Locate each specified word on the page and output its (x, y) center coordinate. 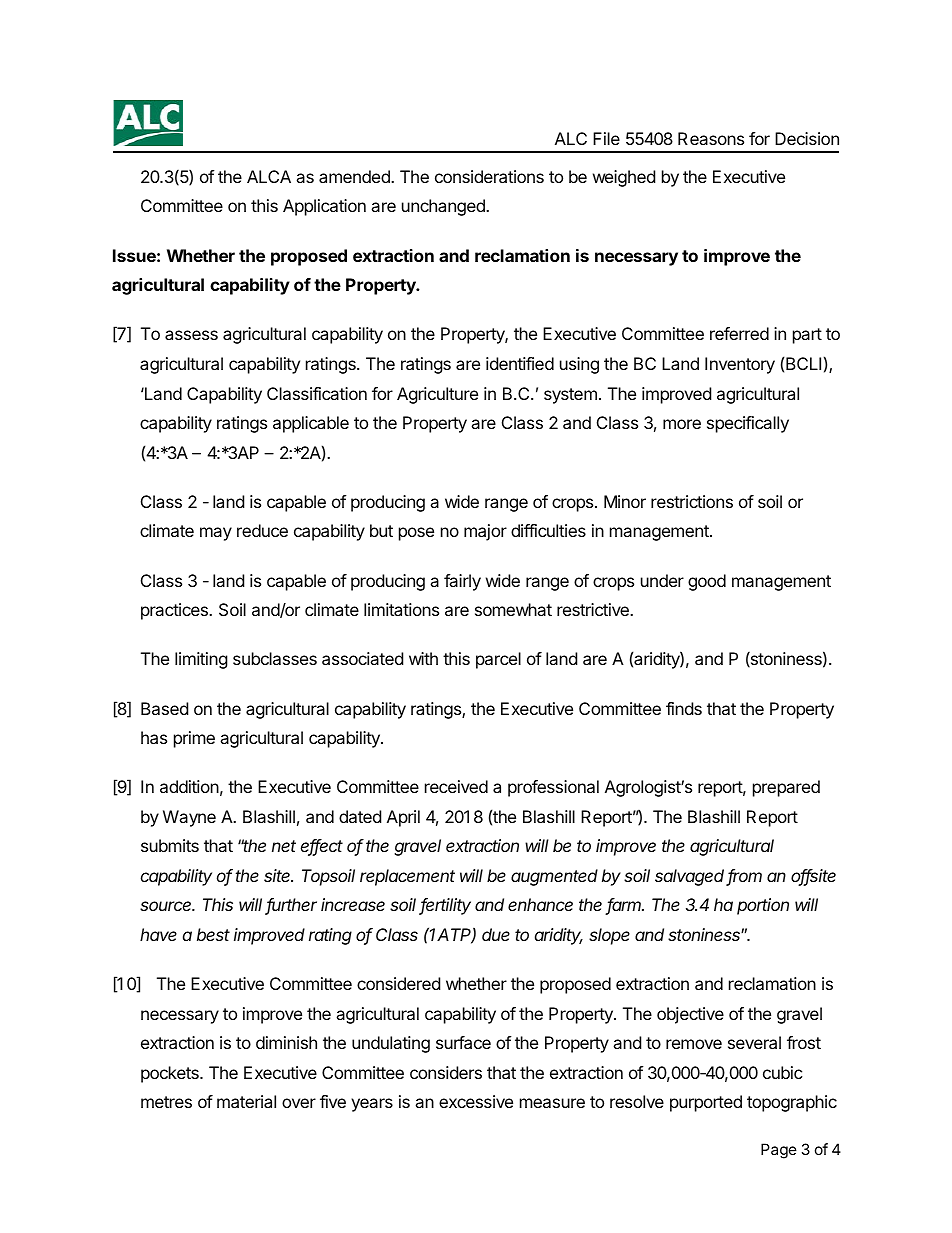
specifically (748, 424)
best (213, 934)
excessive (476, 1101)
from (744, 877)
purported (706, 1103)
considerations (489, 176)
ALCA (269, 176)
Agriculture (437, 395)
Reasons (711, 138)
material (246, 1101)
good (707, 582)
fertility (445, 906)
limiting (201, 660)
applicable (311, 424)
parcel (498, 660)
